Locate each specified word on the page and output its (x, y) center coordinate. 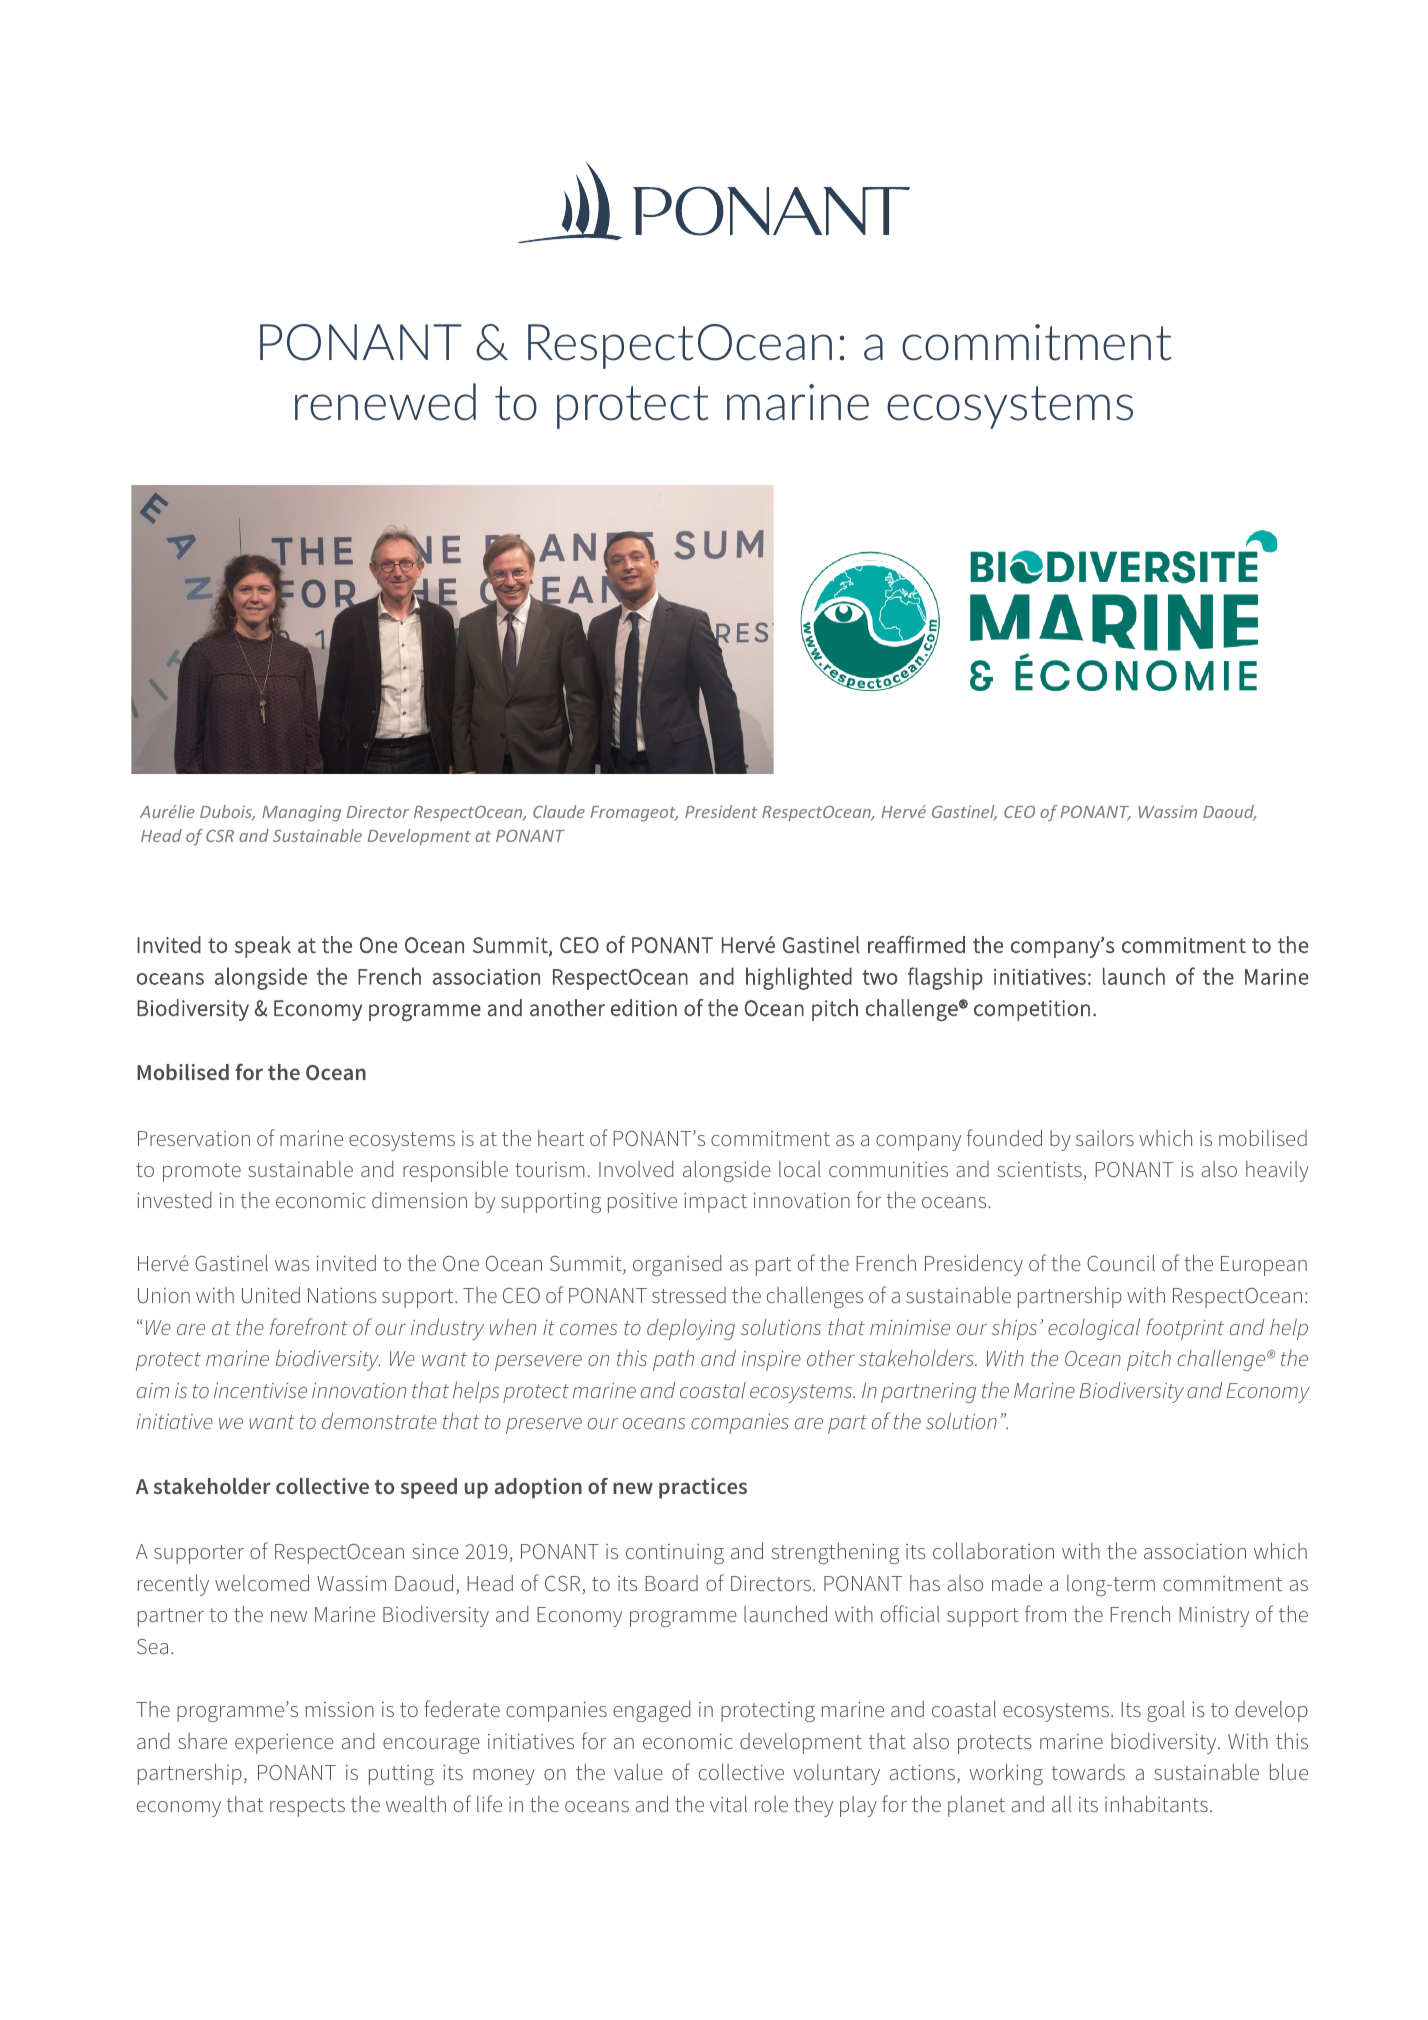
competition (1032, 1010)
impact (715, 1203)
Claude (559, 811)
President (721, 811)
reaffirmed (916, 945)
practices (703, 1488)
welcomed (262, 1582)
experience (284, 1744)
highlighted (799, 978)
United (271, 1295)
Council (1121, 1262)
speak (263, 947)
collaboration (993, 1550)
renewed (385, 402)
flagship (945, 978)
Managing (301, 814)
